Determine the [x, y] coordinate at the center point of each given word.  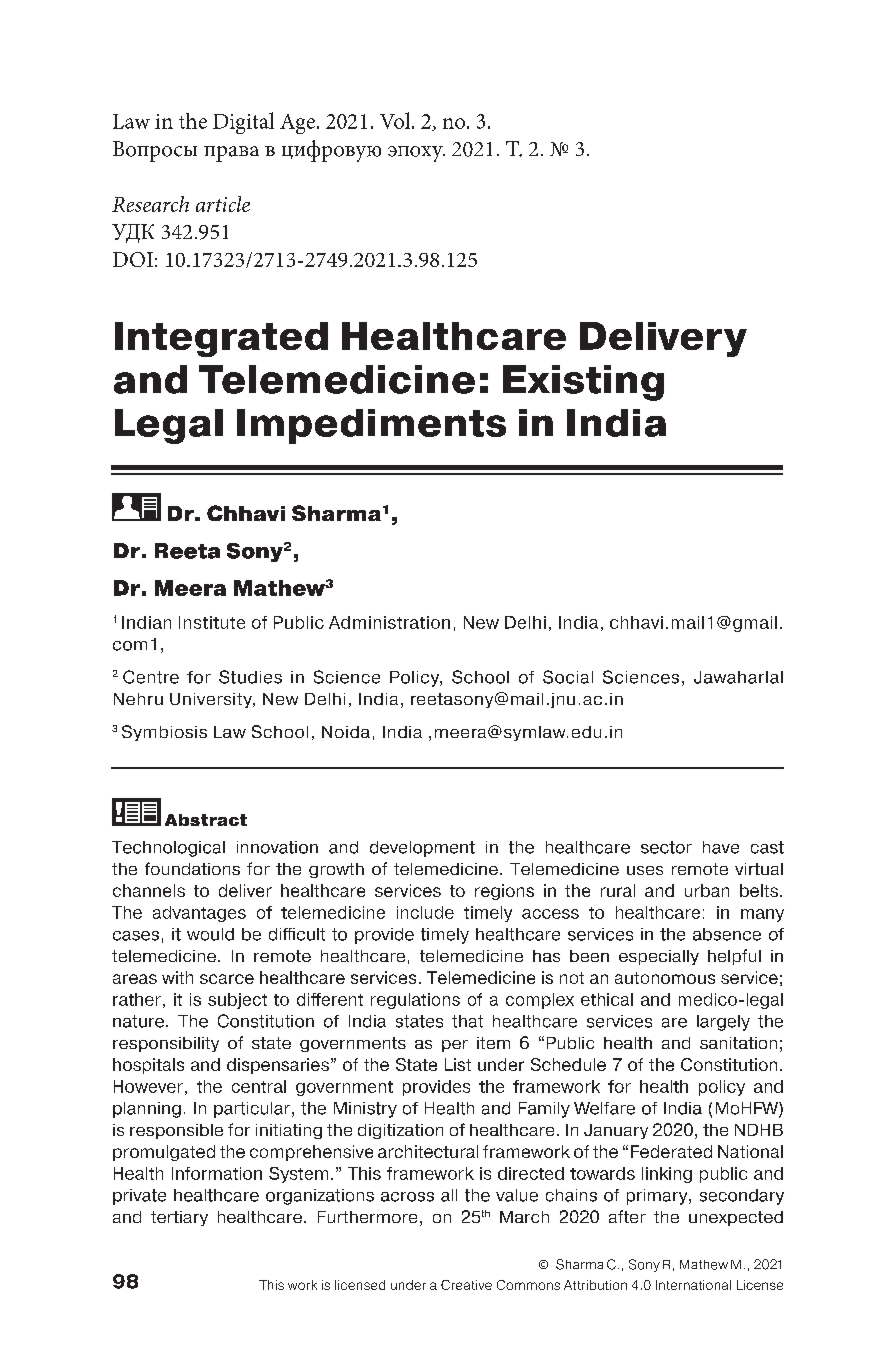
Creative [466, 1285]
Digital [243, 123]
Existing [583, 383]
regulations [415, 1001]
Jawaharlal [738, 677]
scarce [227, 979]
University [212, 700]
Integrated [221, 339]
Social [568, 677]
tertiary [179, 1218]
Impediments [371, 426]
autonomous [665, 978]
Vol [396, 120]
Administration [389, 622]
